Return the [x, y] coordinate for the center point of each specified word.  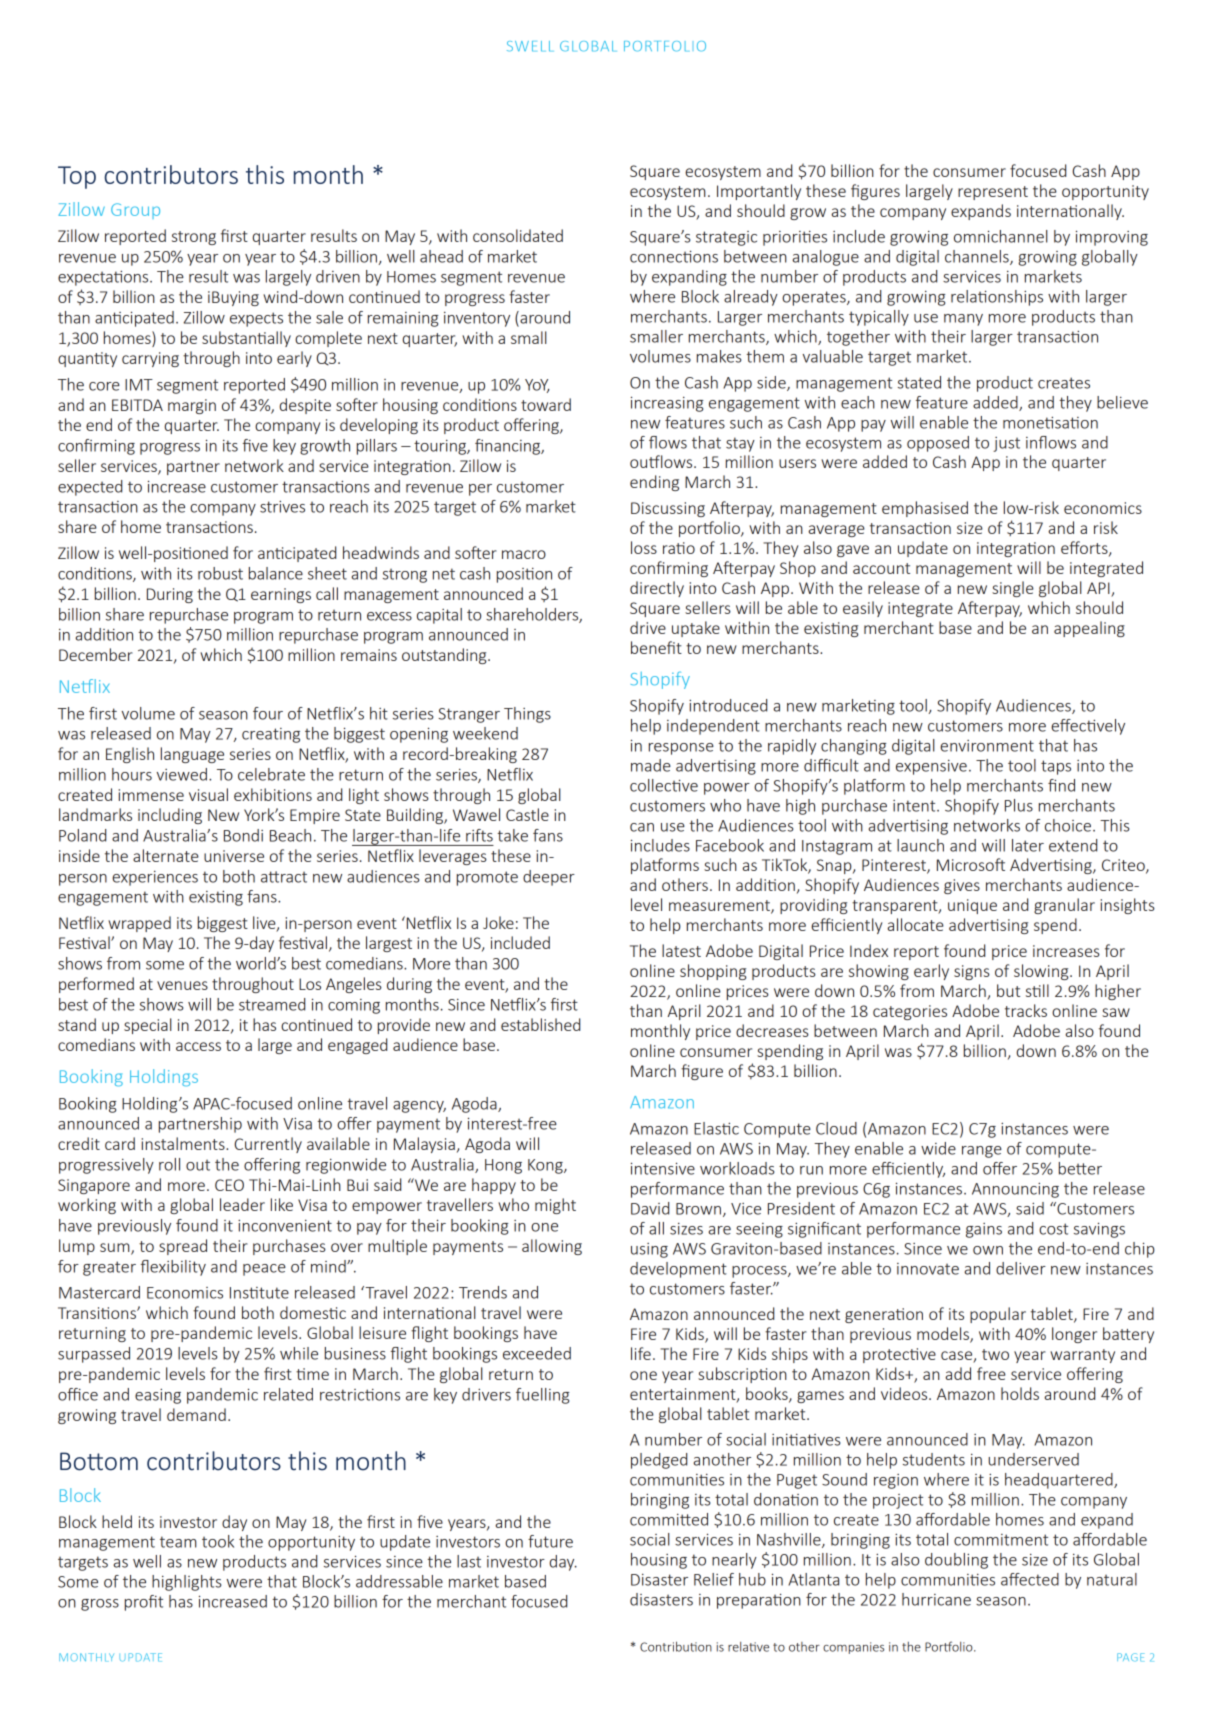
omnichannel [1001, 236]
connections [674, 257]
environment [987, 746]
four [268, 713]
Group [135, 211]
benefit [656, 647]
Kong [546, 1166]
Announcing [1015, 1190]
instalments [184, 1143]
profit [144, 1603]
